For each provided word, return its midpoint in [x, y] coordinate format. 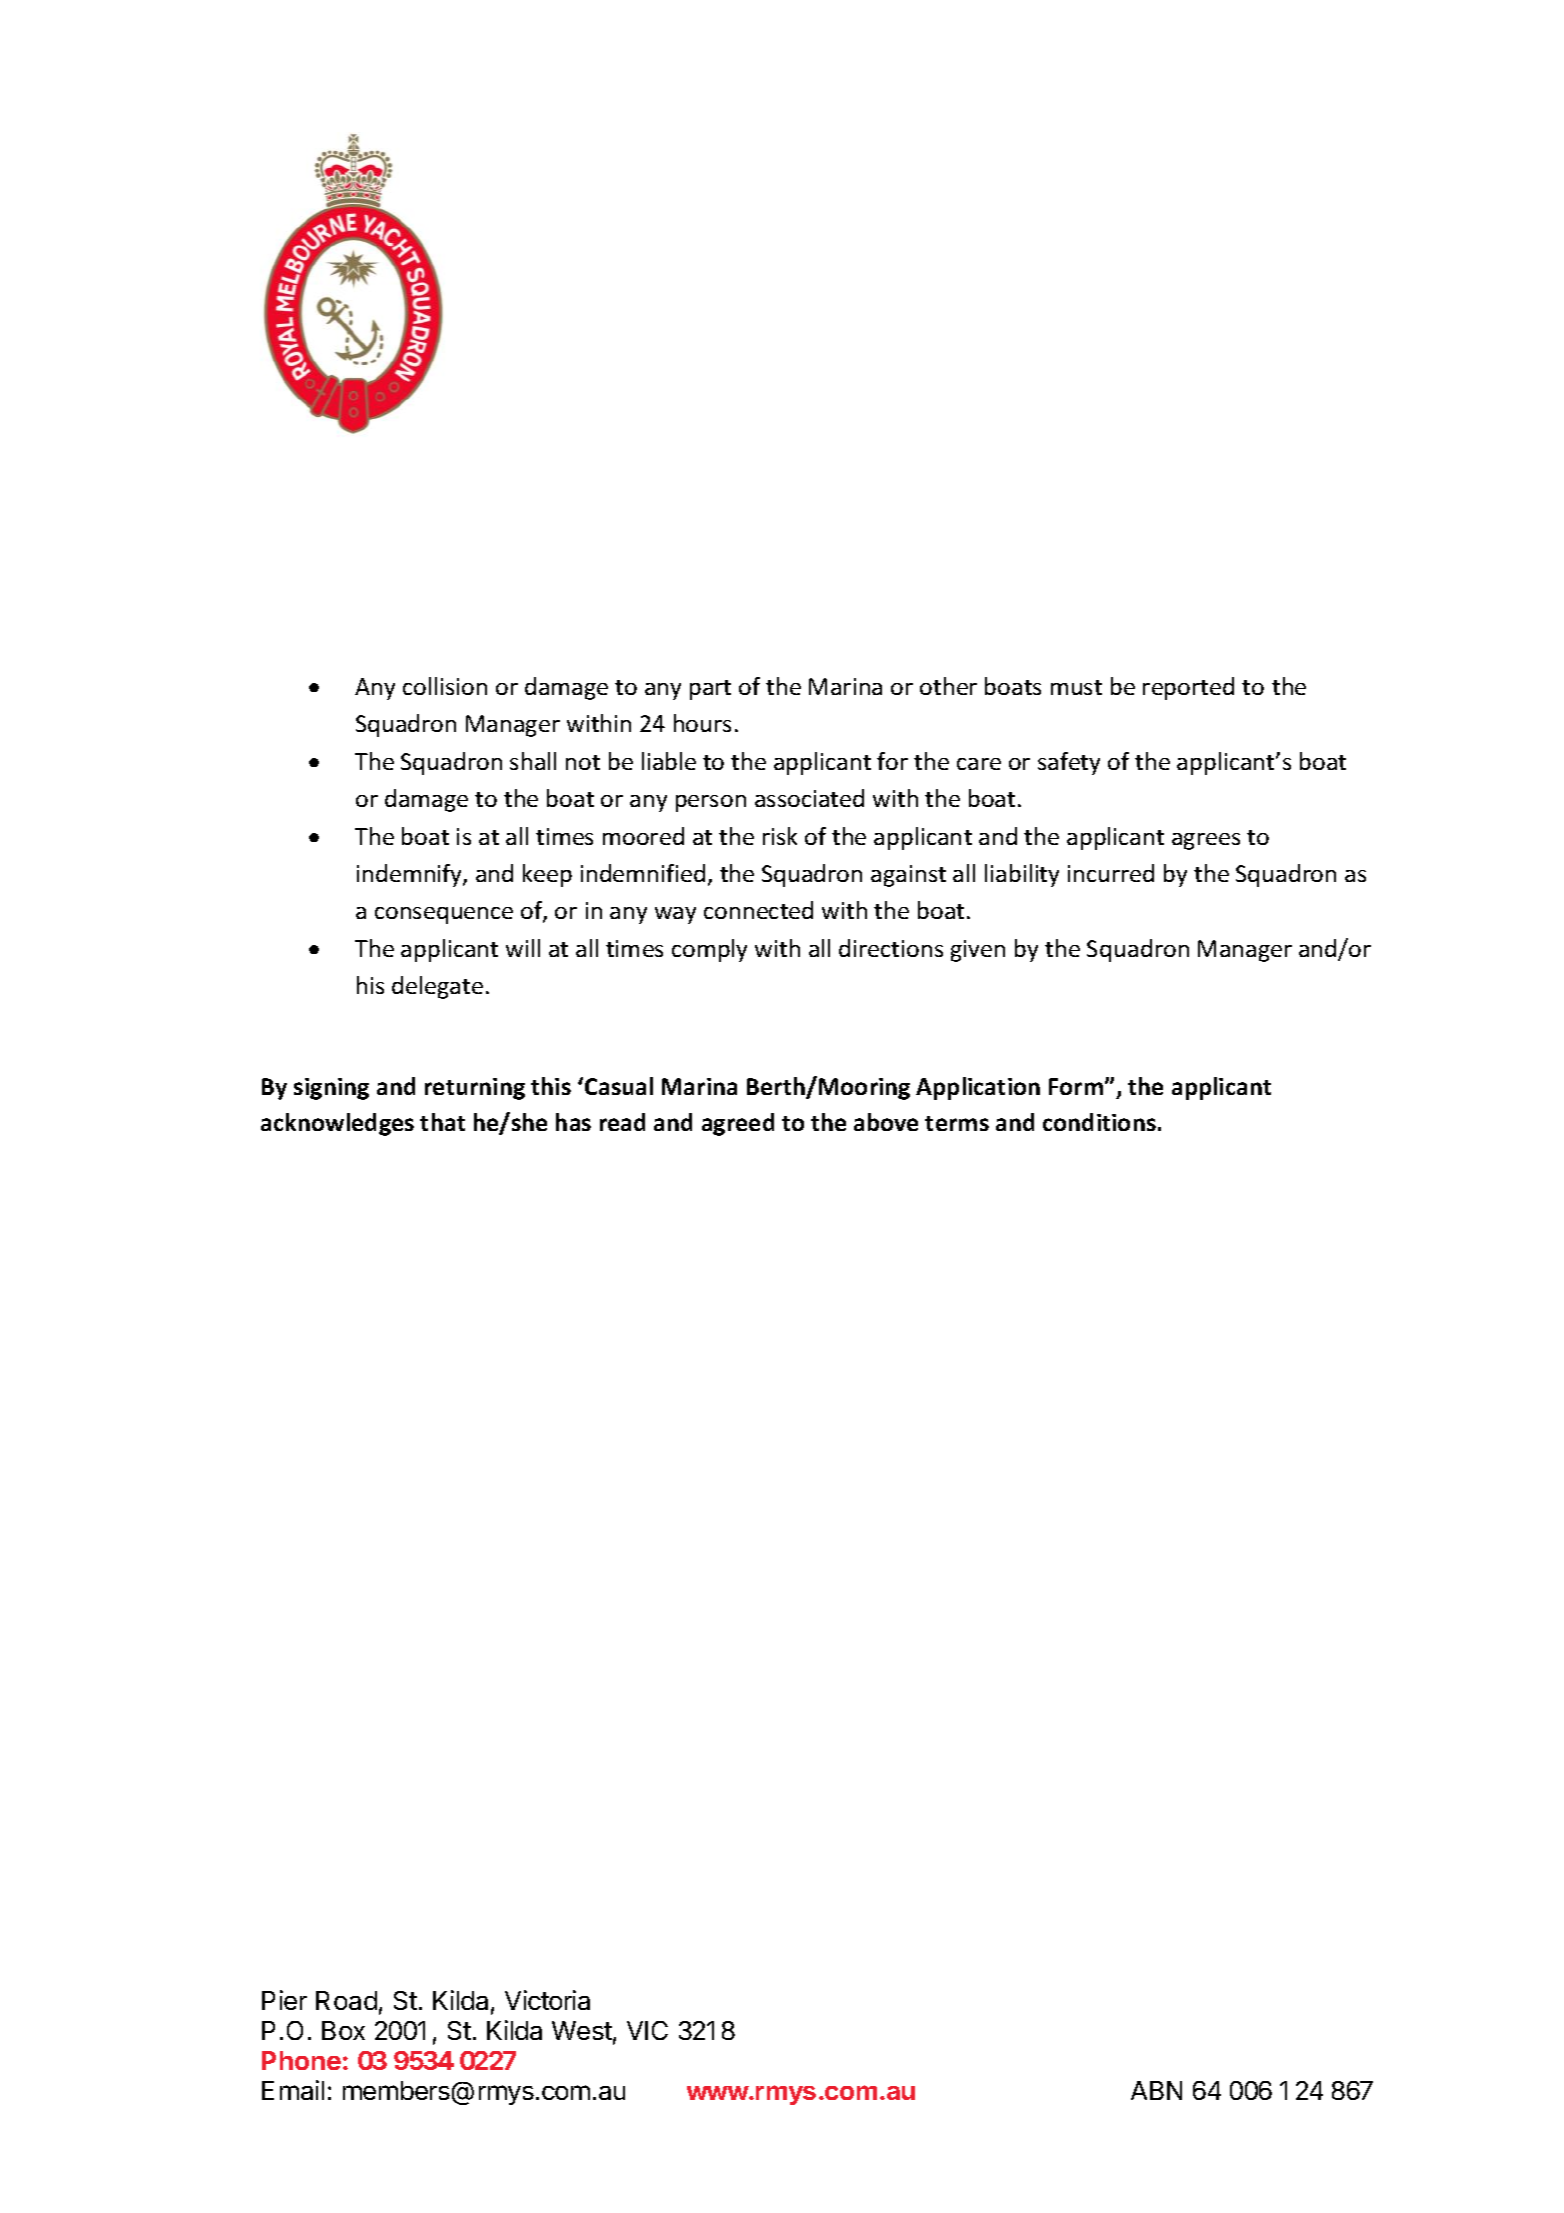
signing [331, 1089]
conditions [1099, 1122]
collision [445, 686]
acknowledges [337, 1124]
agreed [738, 1124]
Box [343, 2030]
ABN [1156, 2090]
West [582, 2030]
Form [1077, 1086]
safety [1069, 763]
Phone [301, 2060]
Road [346, 2000]
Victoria [547, 2000]
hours [702, 723]
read [622, 1122]
